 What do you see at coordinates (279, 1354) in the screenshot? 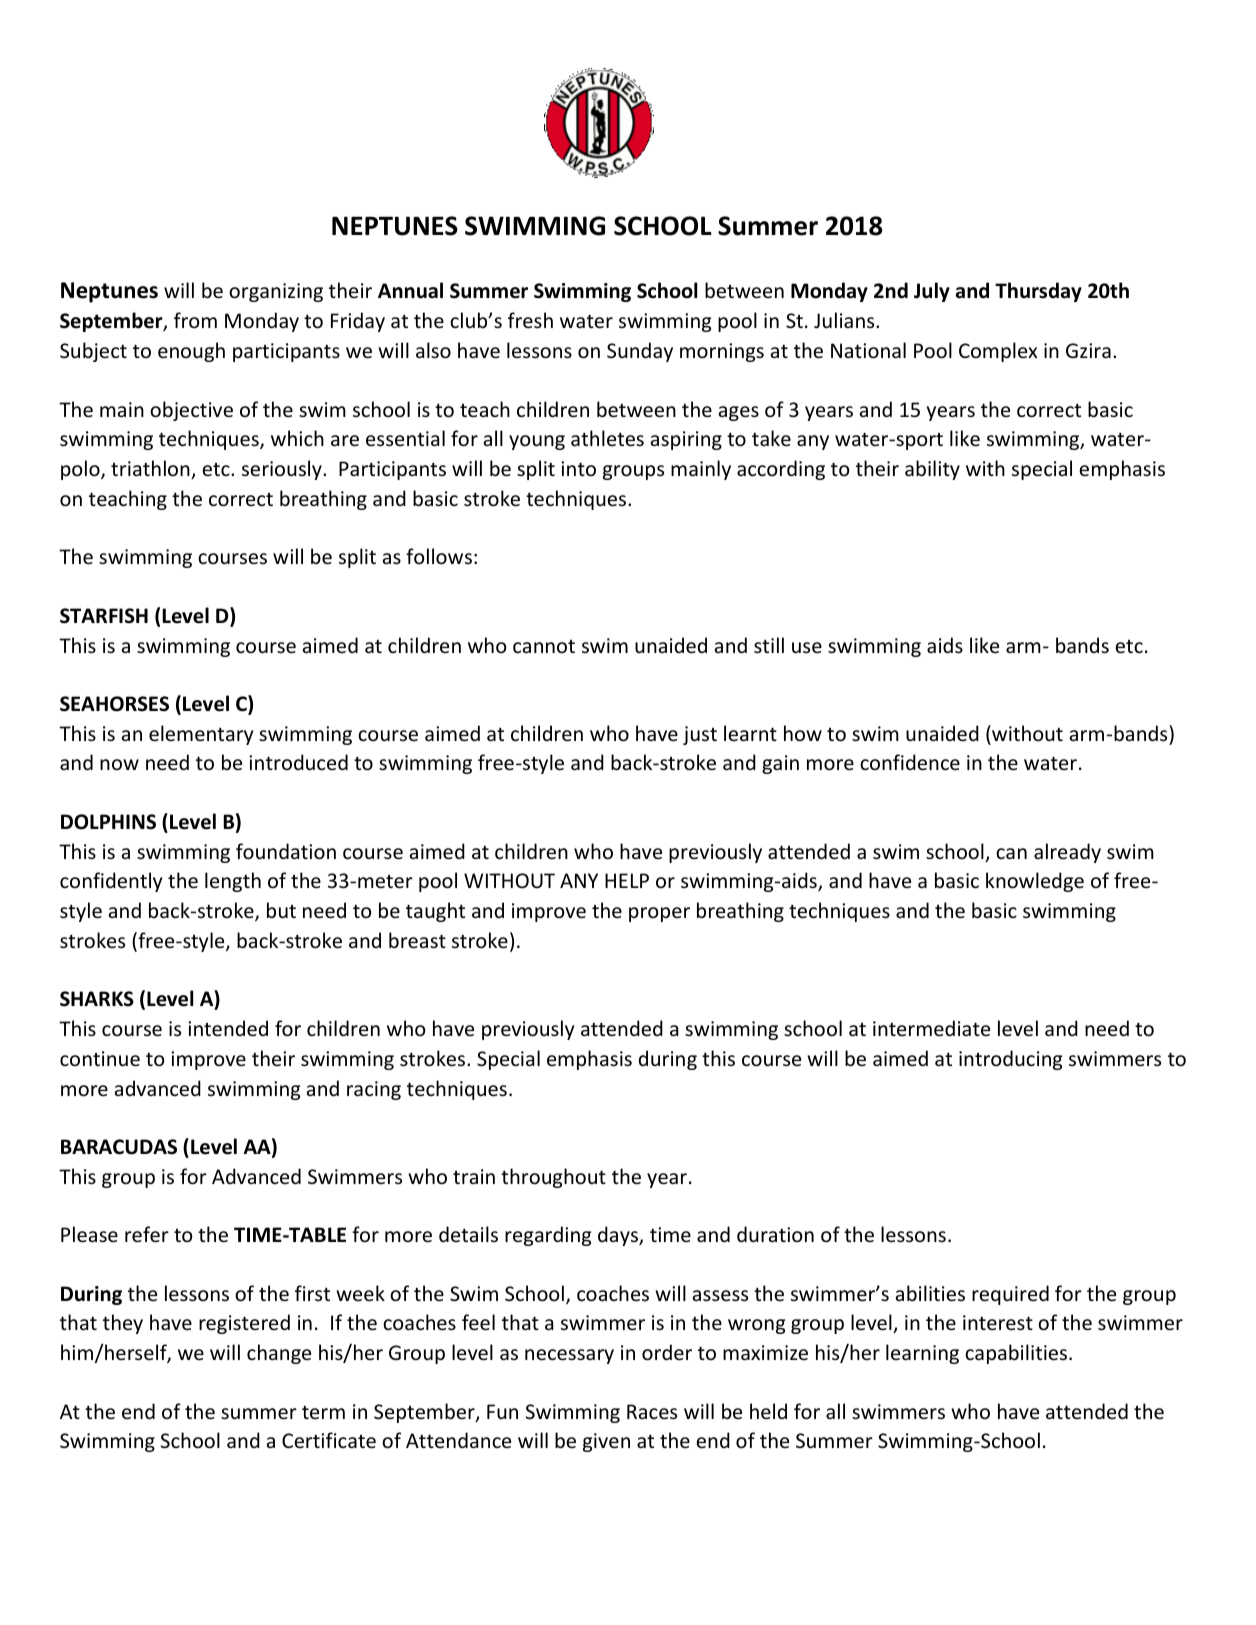
I see `change` at bounding box center [279, 1354].
